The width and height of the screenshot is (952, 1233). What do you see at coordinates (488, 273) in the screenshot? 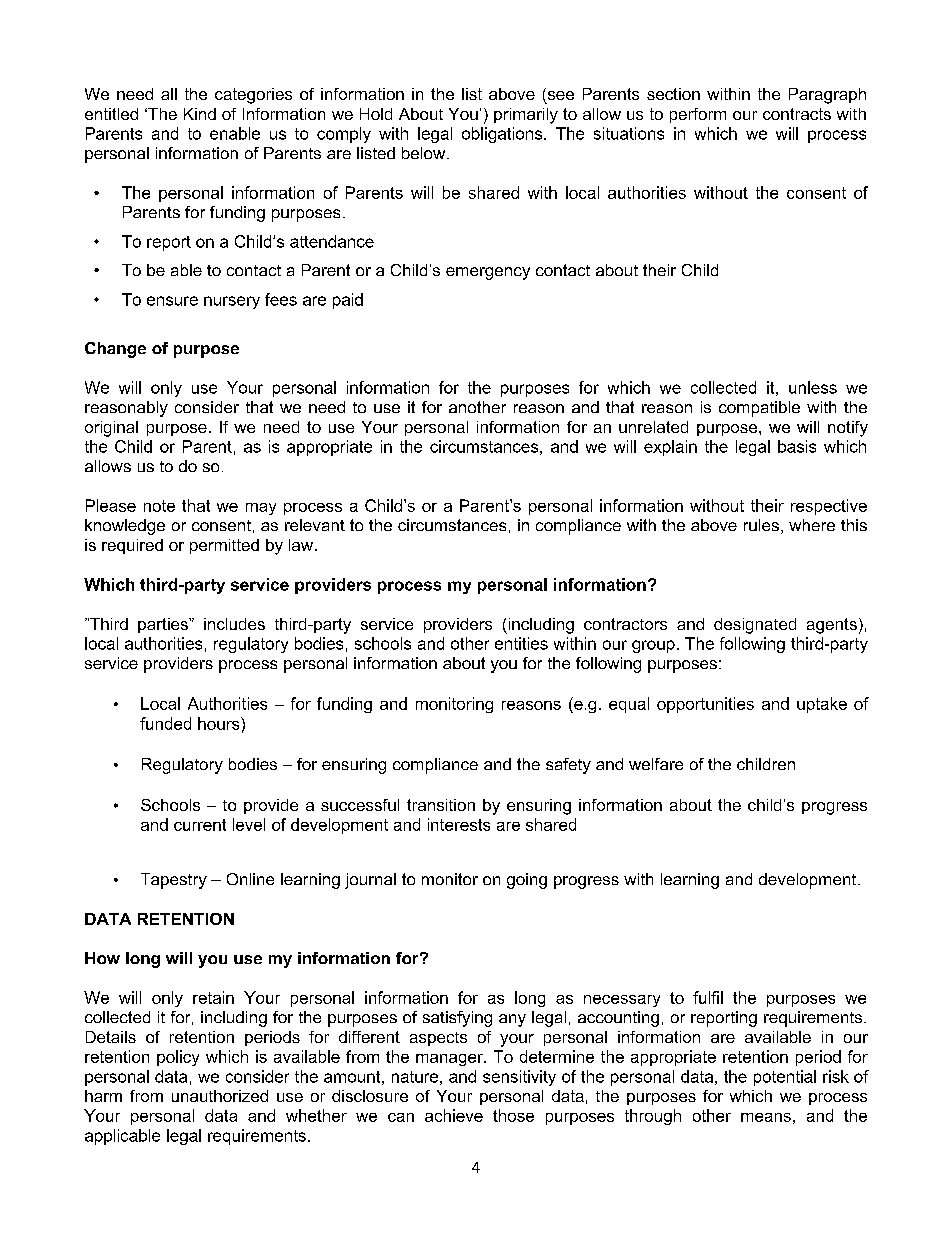
I see `emergency` at bounding box center [488, 273].
